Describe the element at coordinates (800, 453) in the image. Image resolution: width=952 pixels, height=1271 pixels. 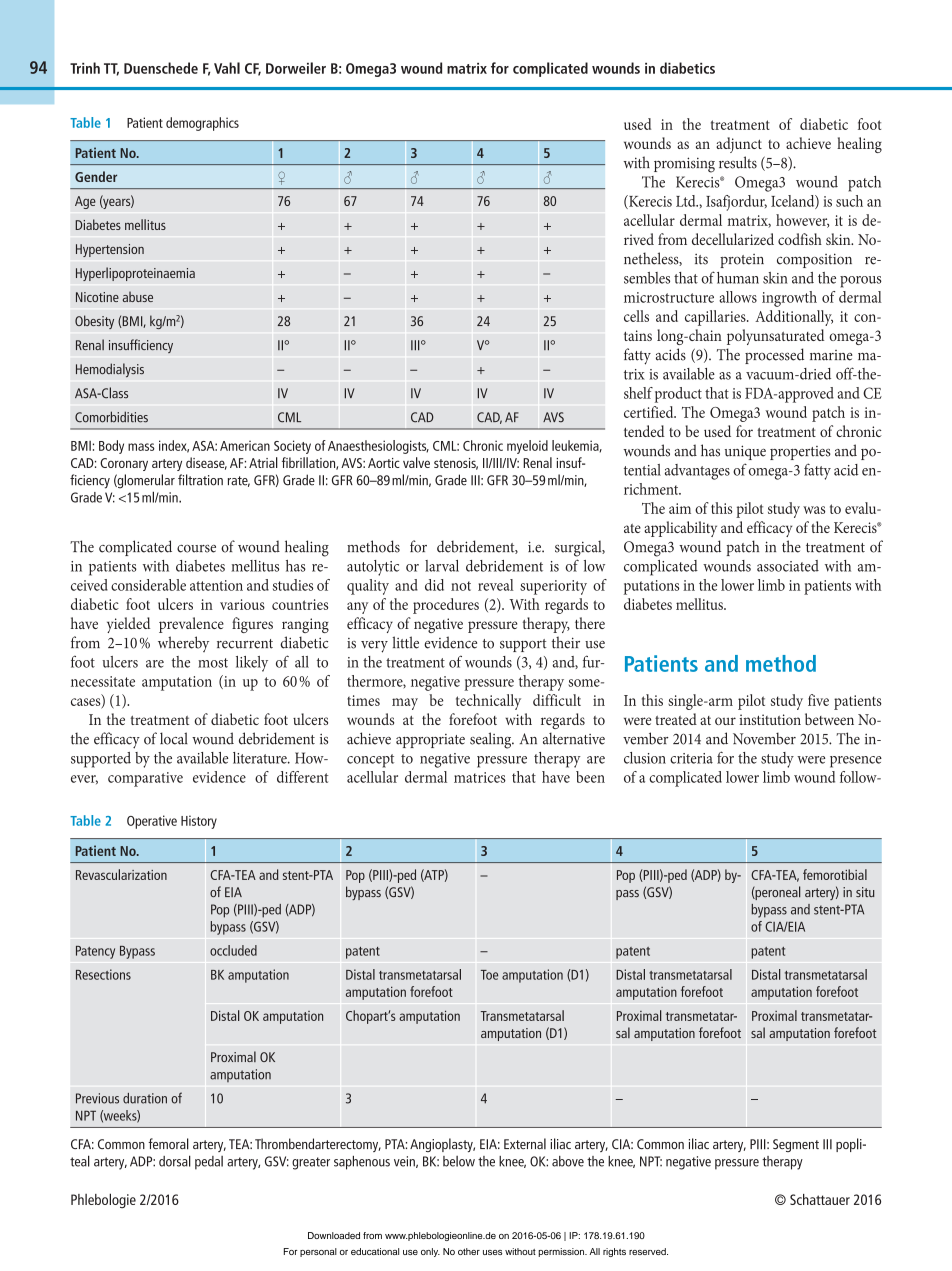
I see `properties` at that location.
